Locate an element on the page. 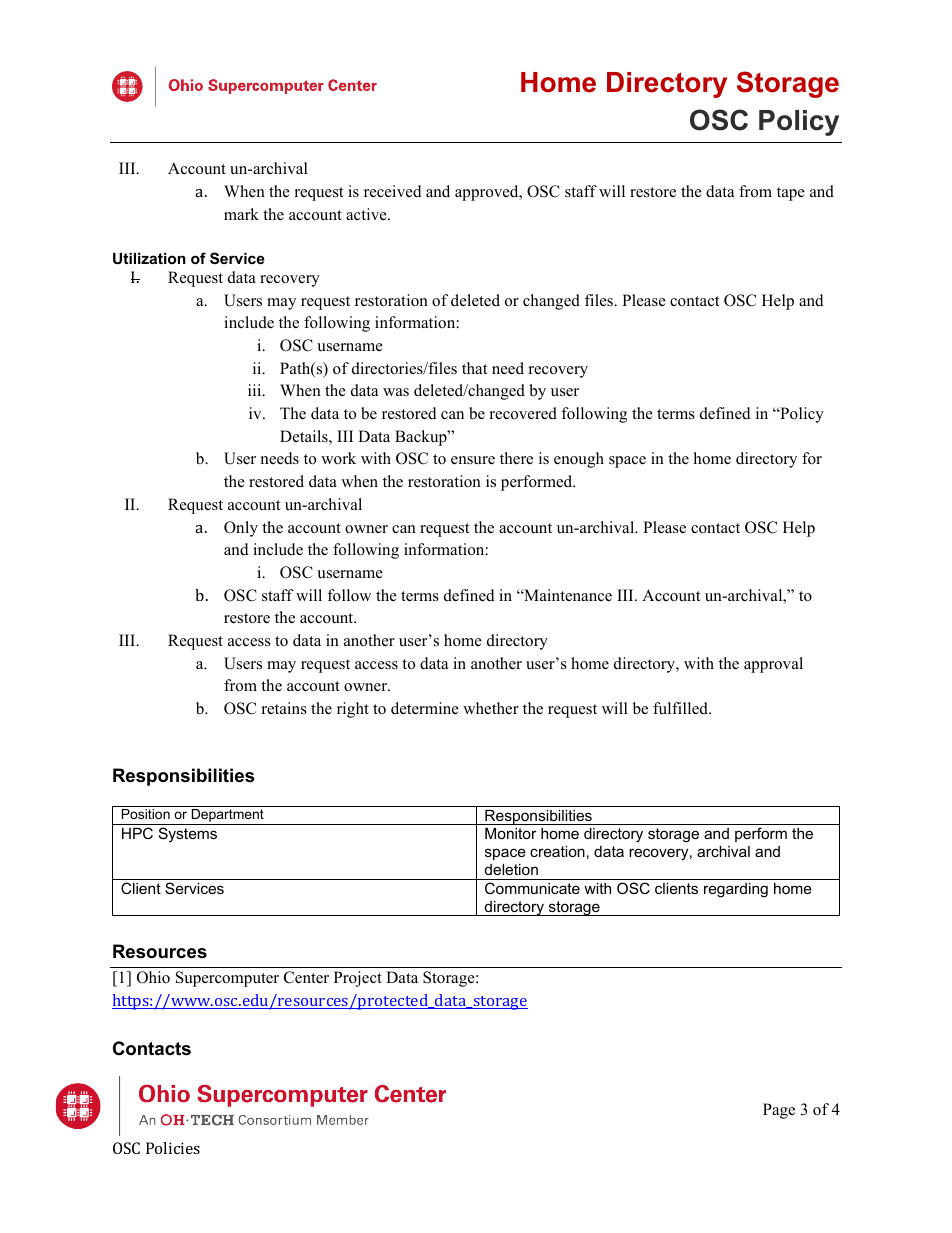 Image resolution: width=952 pixels, height=1233 pixels. Supercomputer is located at coordinates (227, 979).
